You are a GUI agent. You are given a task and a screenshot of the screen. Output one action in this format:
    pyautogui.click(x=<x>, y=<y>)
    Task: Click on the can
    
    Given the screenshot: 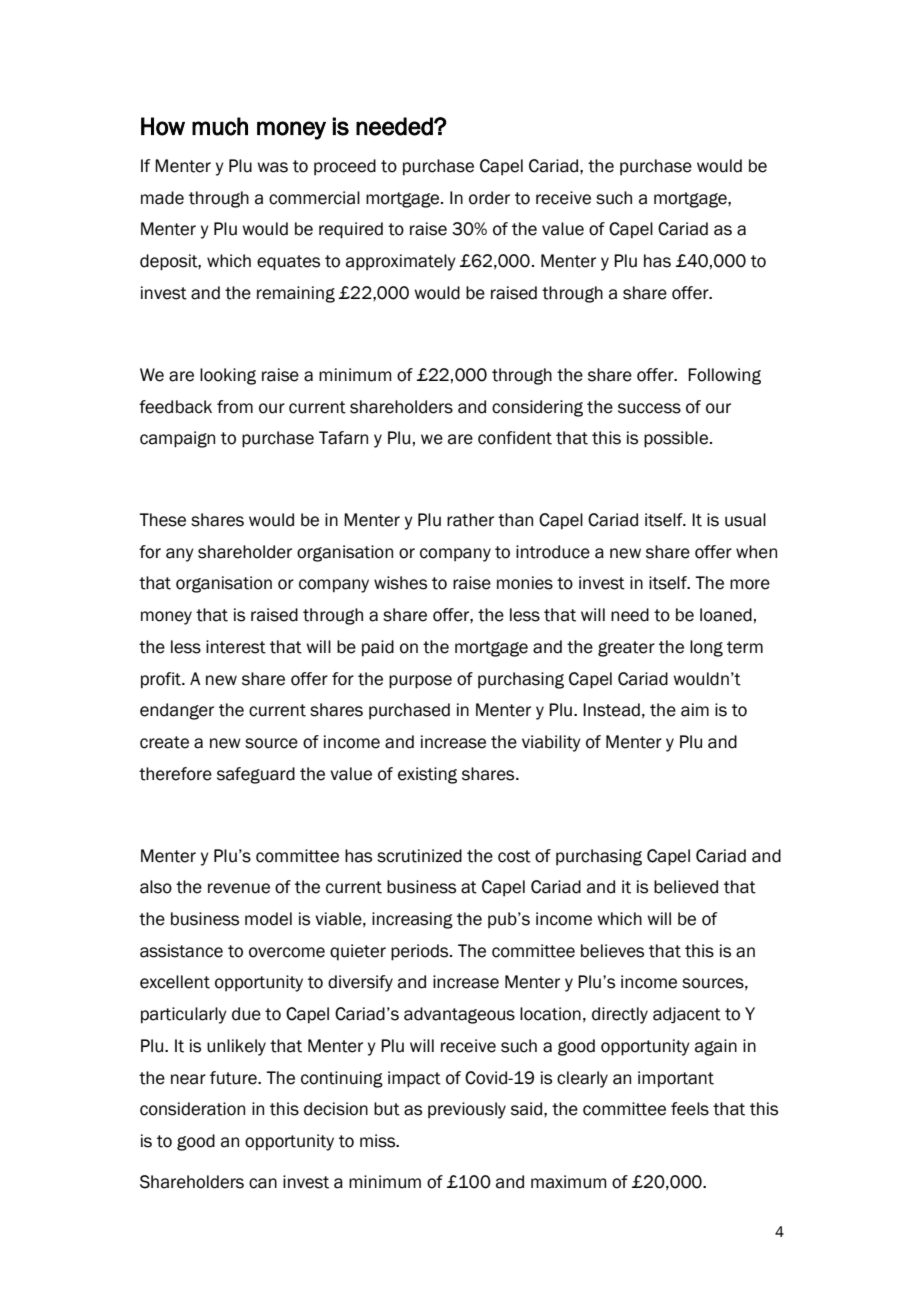 What is the action you would take?
    pyautogui.click(x=263, y=1183)
